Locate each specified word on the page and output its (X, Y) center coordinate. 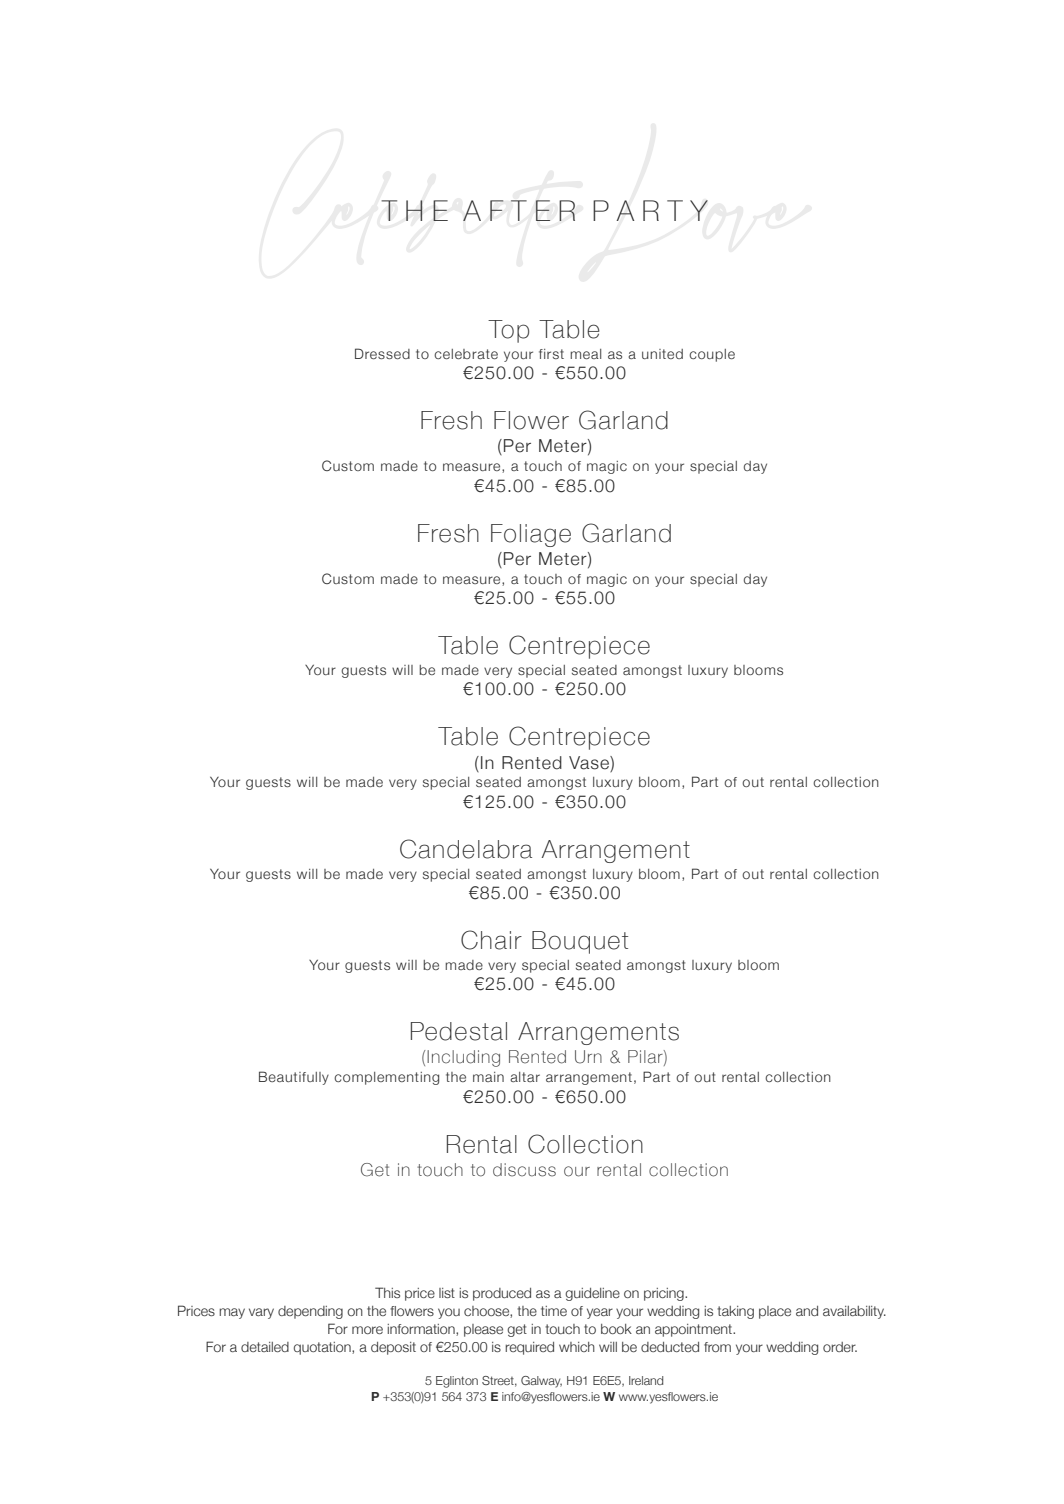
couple (712, 355)
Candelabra (466, 849)
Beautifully (294, 1078)
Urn (588, 1057)
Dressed (382, 353)
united (662, 354)
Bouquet (580, 942)
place (775, 1312)
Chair (491, 940)
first (551, 354)
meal (585, 354)
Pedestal (459, 1031)
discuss (524, 1170)
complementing (386, 1078)
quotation (323, 1348)
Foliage (531, 535)
